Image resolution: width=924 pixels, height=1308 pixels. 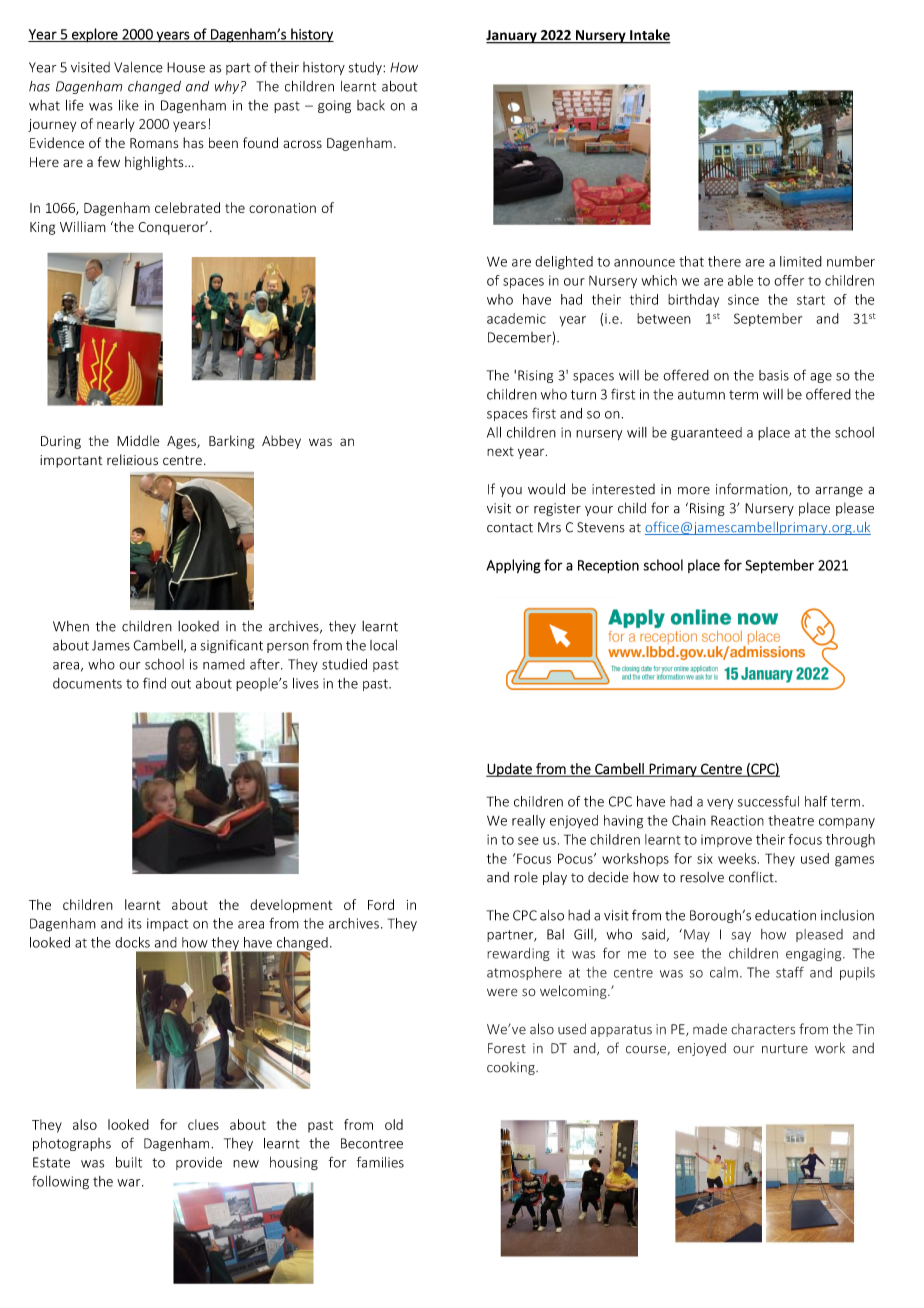 What do you see at coordinates (512, 37) in the screenshot?
I see `January` at bounding box center [512, 37].
